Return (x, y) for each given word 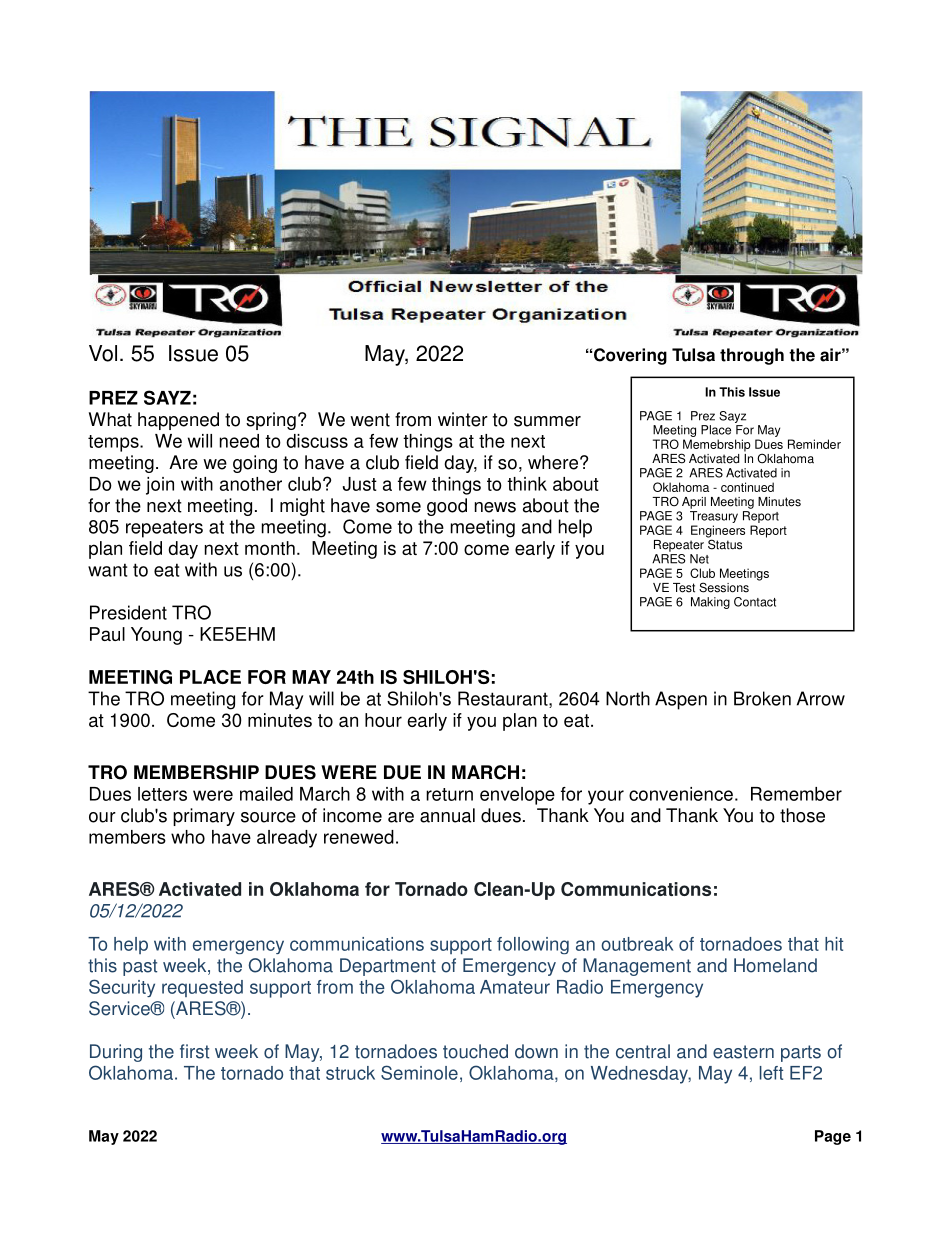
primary (204, 817)
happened (178, 421)
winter (463, 419)
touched (475, 1051)
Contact (755, 602)
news (495, 507)
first (194, 1051)
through (752, 356)
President (128, 612)
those (802, 815)
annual (447, 815)
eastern (743, 1052)
